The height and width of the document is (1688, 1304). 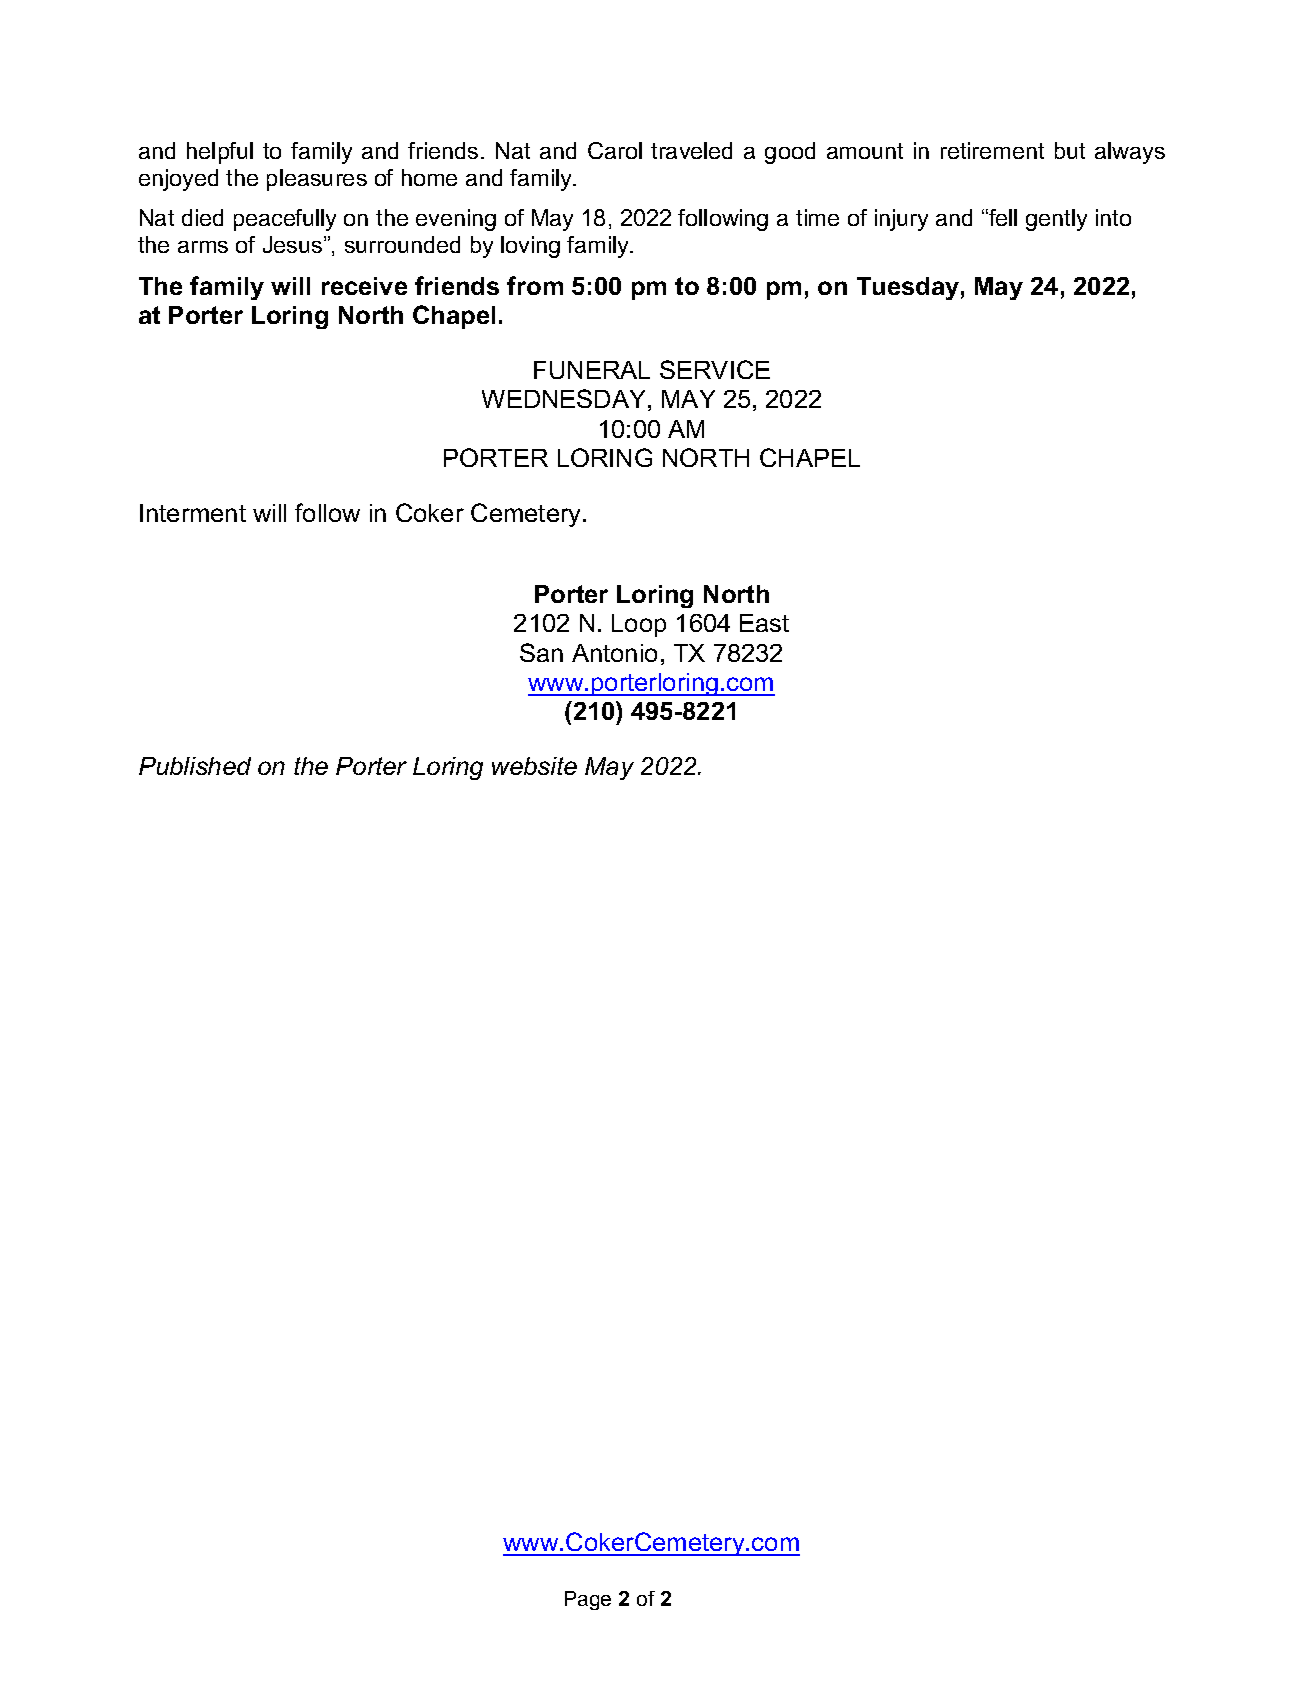 I want to click on fell, so click(x=1002, y=217).
